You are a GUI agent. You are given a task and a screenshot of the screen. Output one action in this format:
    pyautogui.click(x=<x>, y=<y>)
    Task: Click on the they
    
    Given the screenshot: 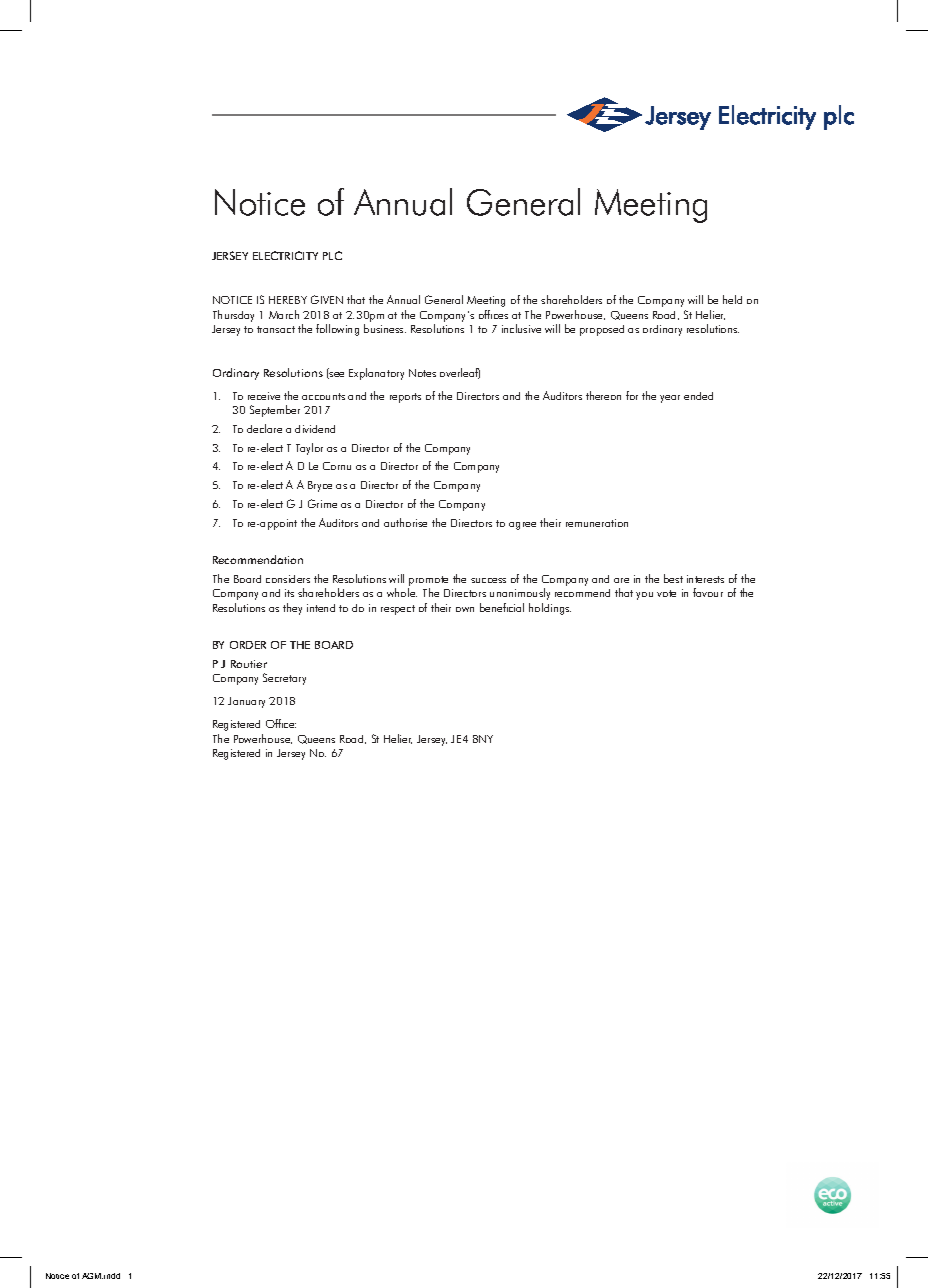 What is the action you would take?
    pyautogui.click(x=292, y=609)
